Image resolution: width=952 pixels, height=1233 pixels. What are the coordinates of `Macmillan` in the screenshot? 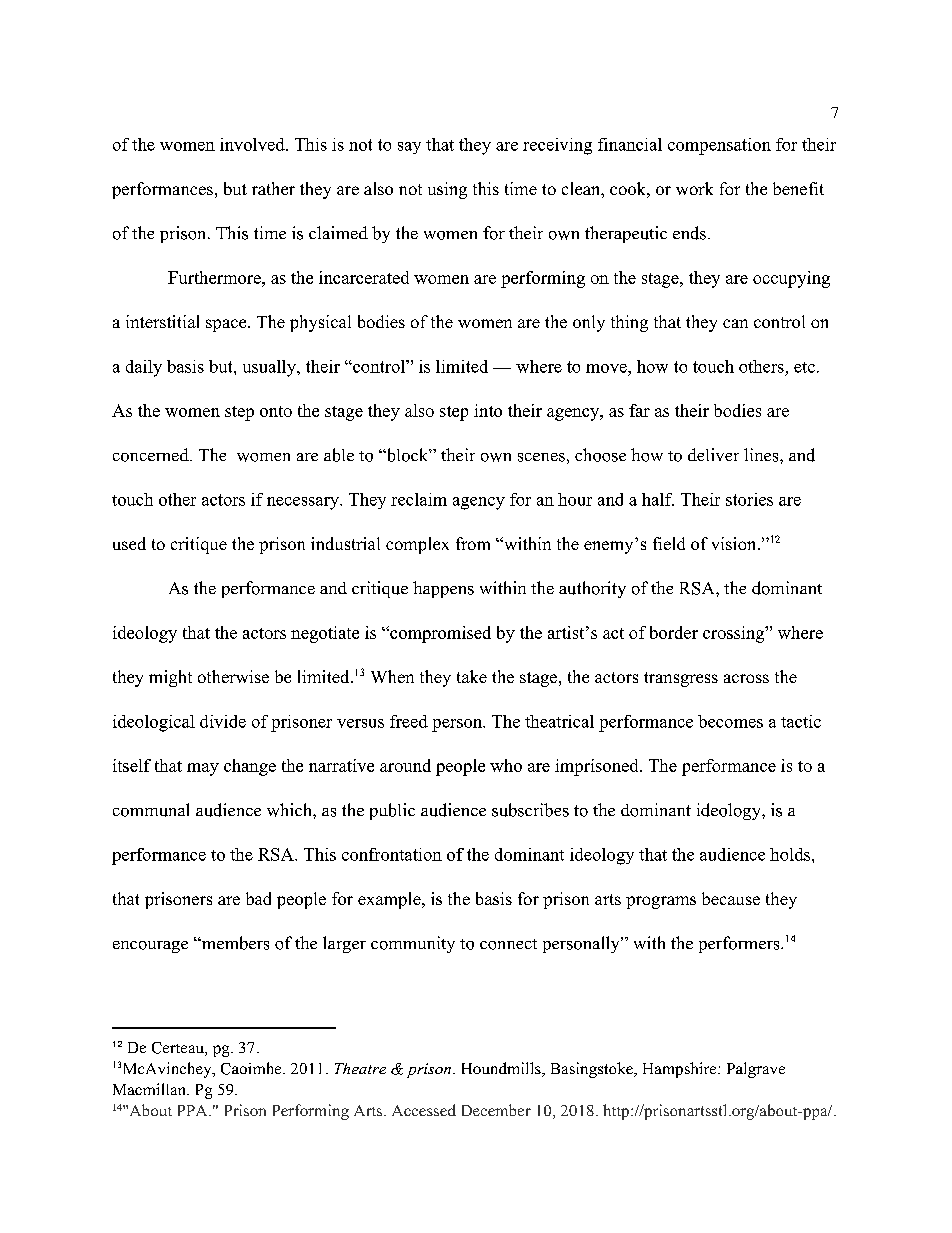 It's located at (150, 1089).
